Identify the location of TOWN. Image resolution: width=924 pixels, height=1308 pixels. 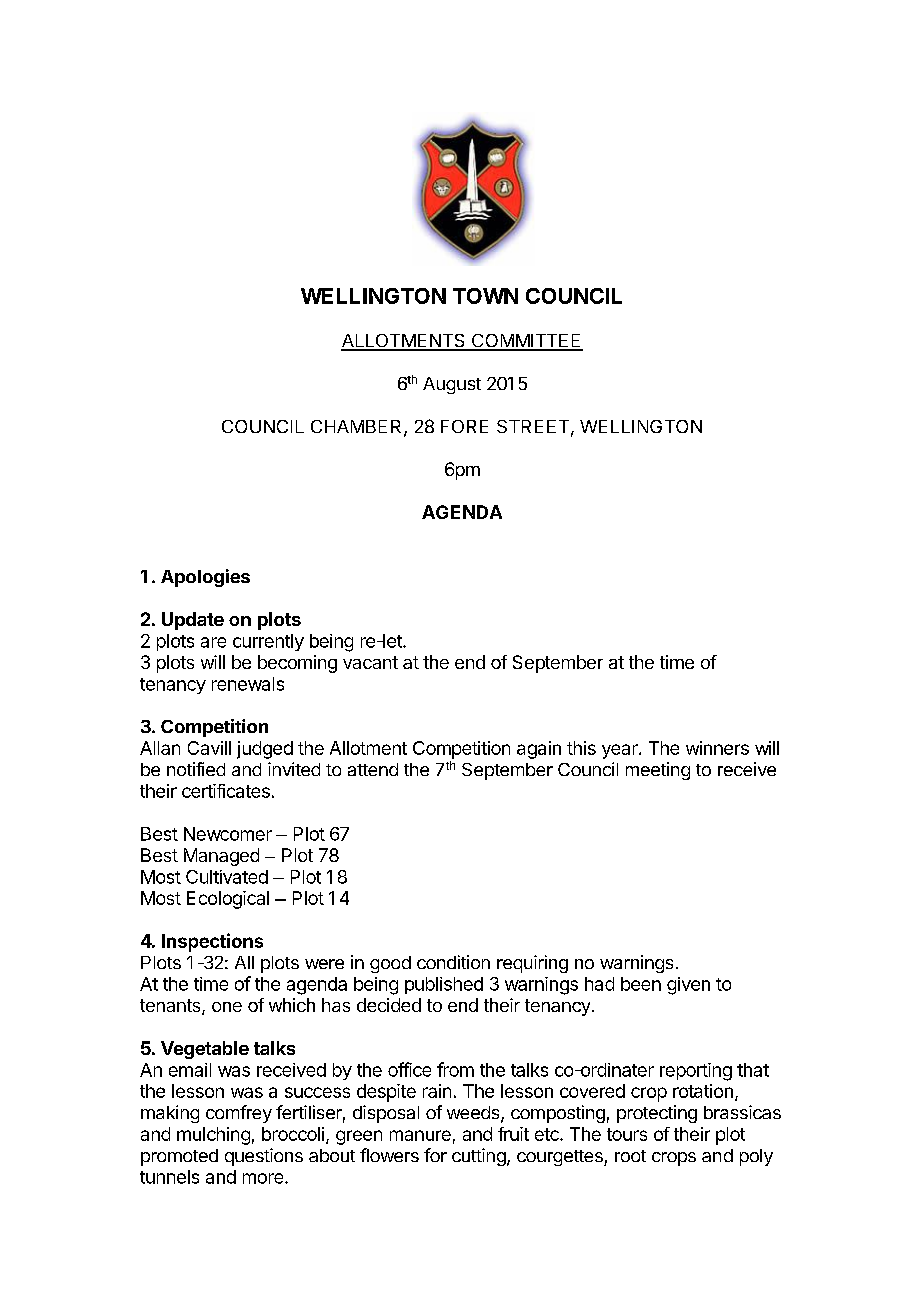
(485, 296).
